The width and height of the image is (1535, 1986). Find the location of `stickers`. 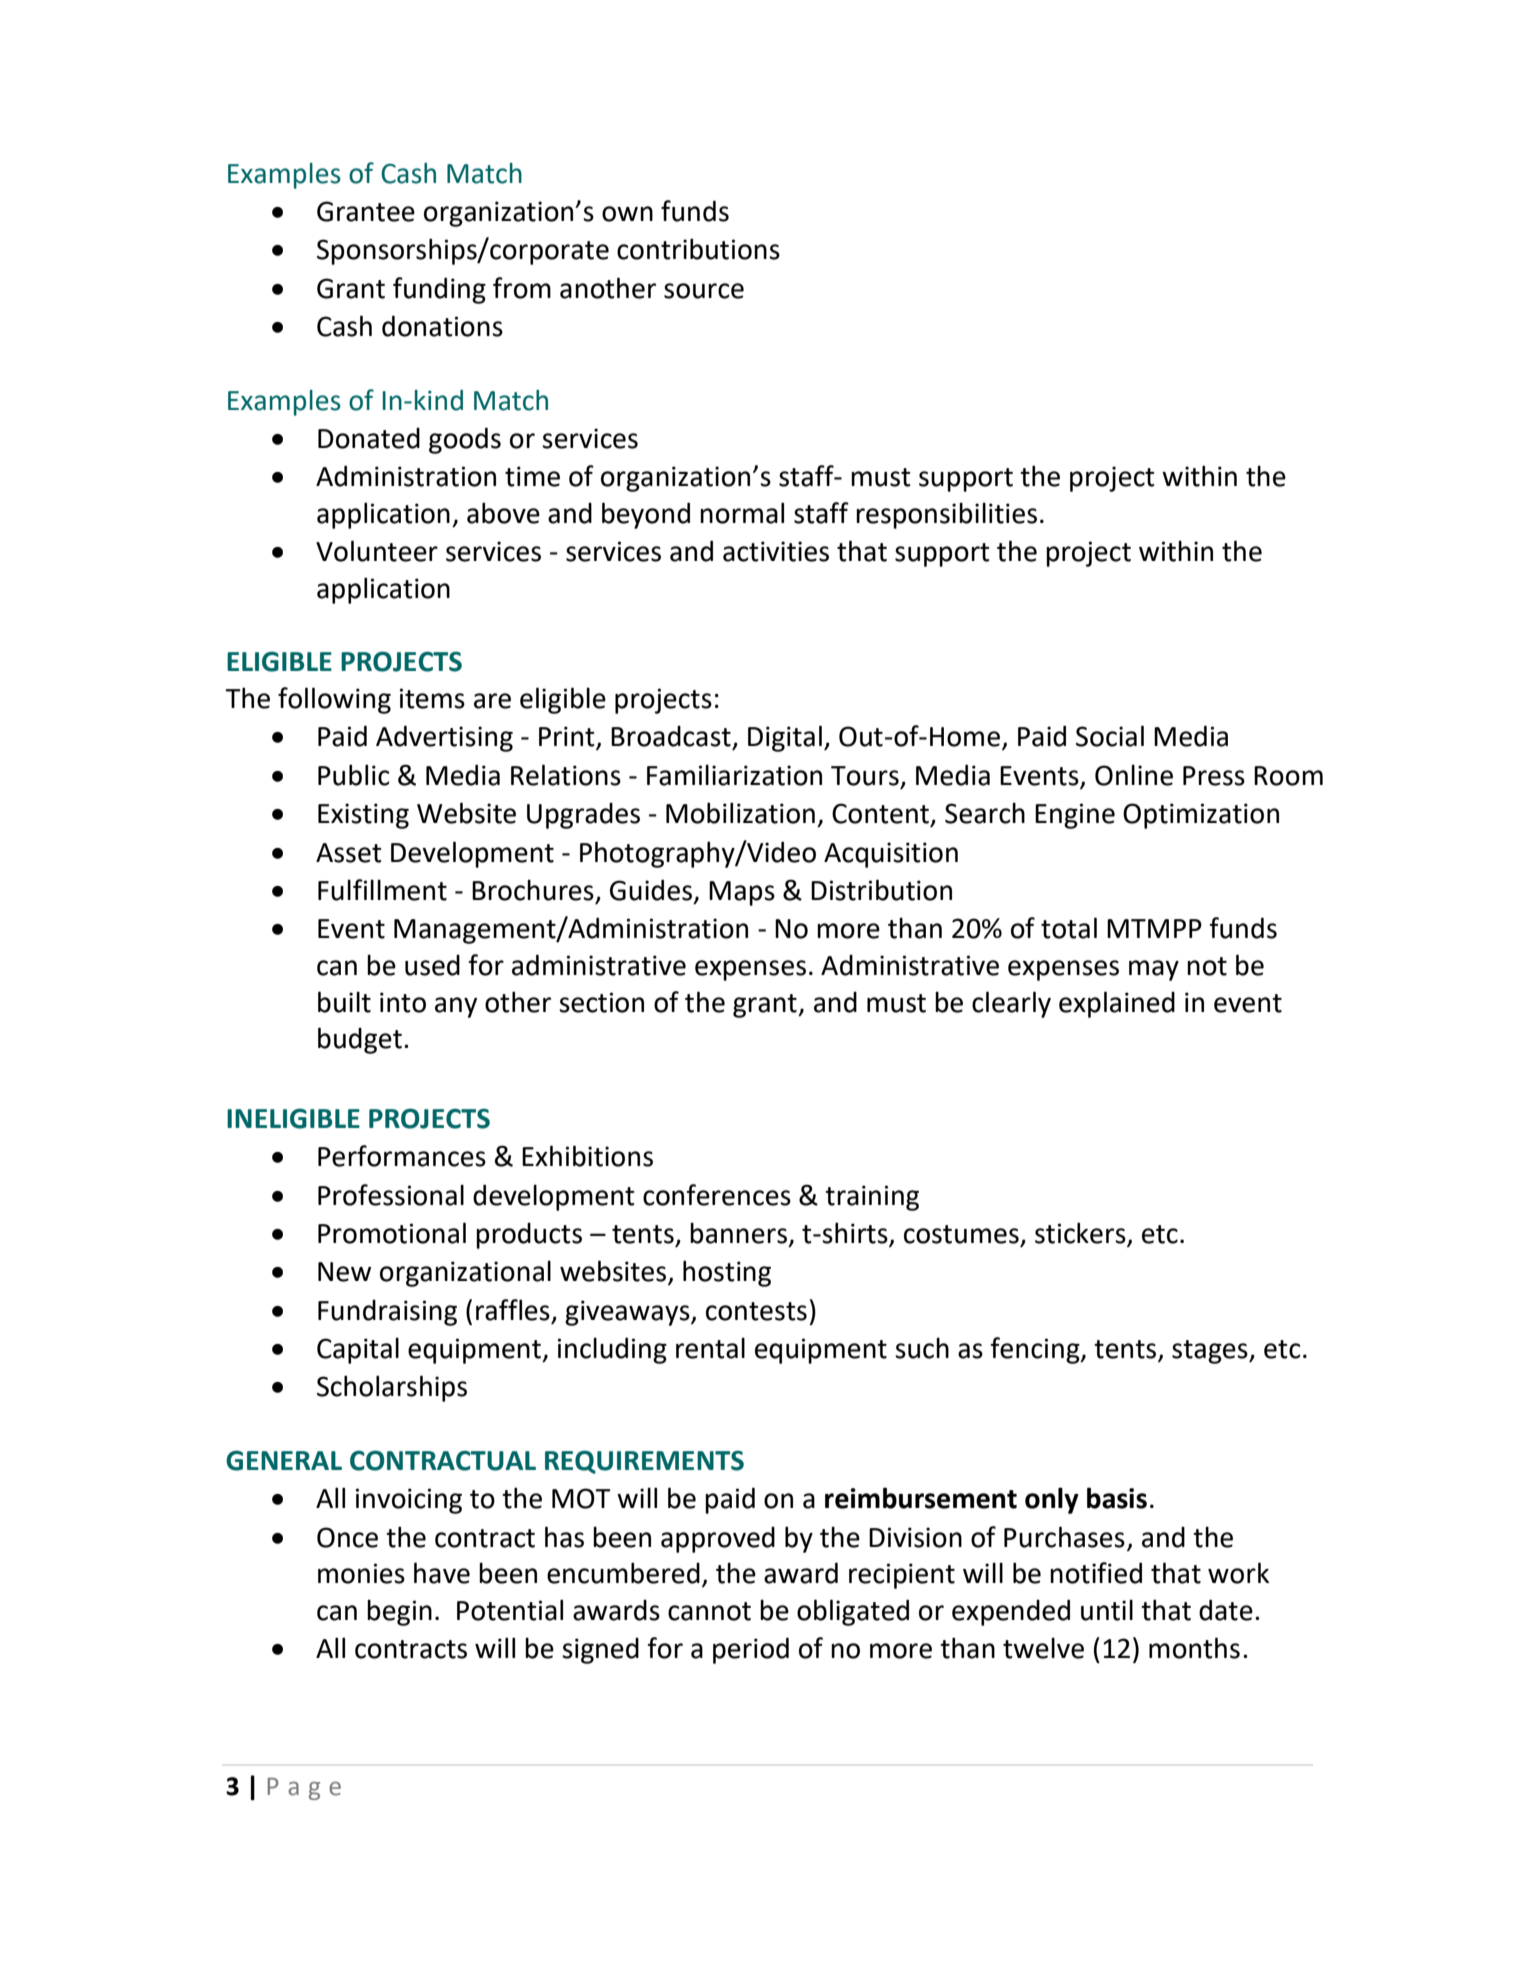

stickers is located at coordinates (1081, 1234).
